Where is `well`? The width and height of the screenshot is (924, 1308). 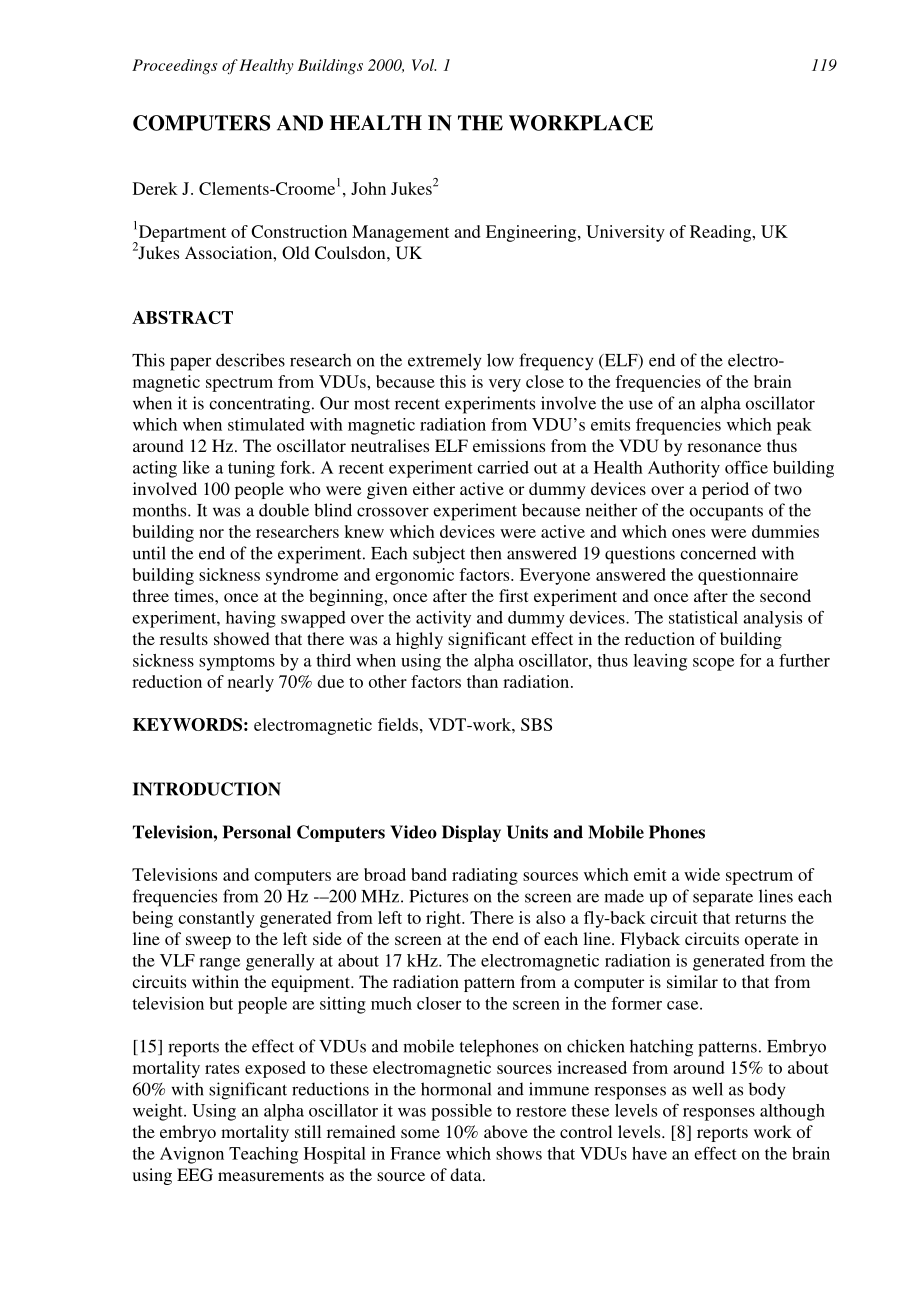
well is located at coordinates (707, 1089).
